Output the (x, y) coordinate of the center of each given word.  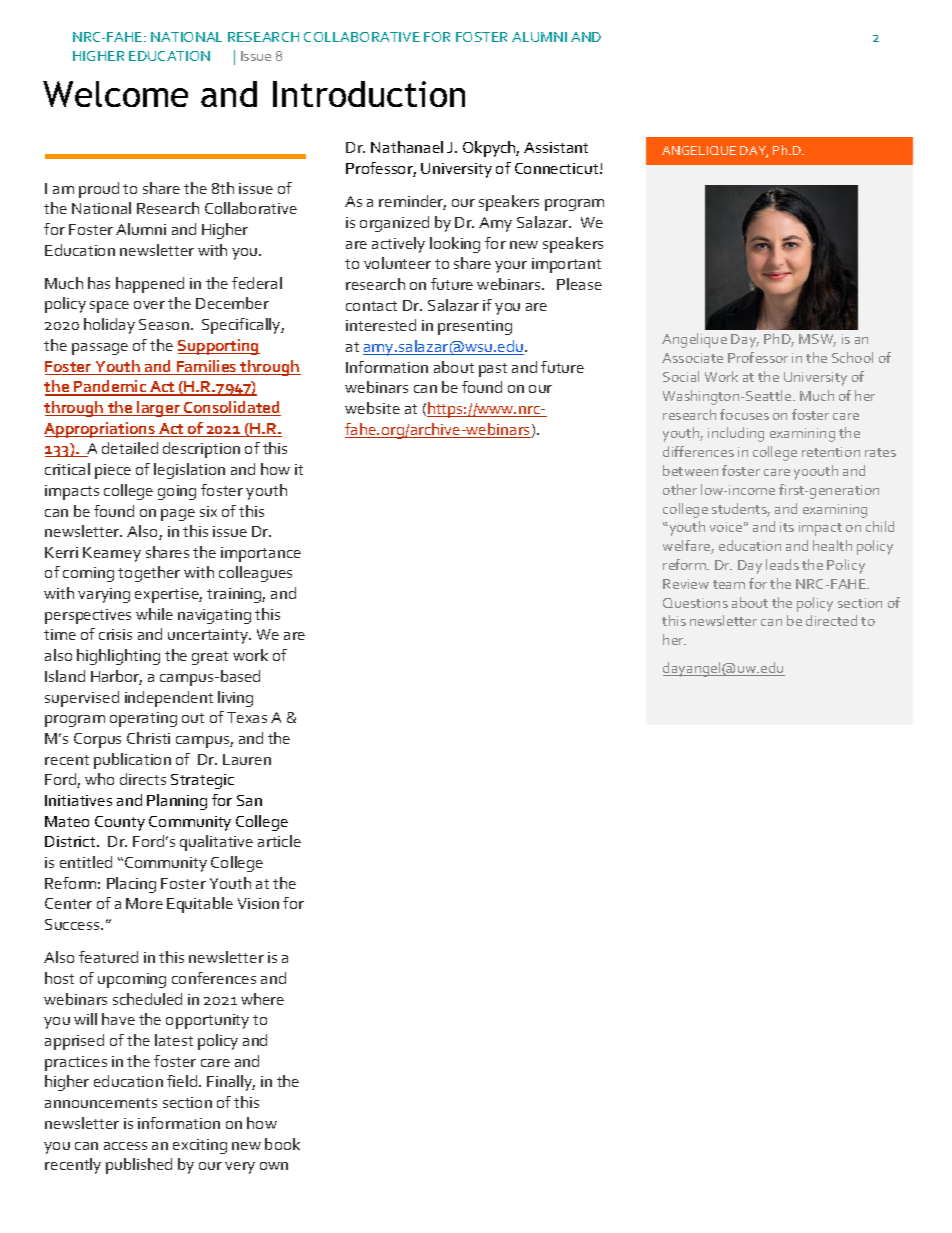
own (274, 1166)
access (125, 1146)
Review (686, 584)
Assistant (556, 147)
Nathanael (407, 147)
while (154, 614)
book (282, 1144)
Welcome (115, 94)
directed (831, 620)
